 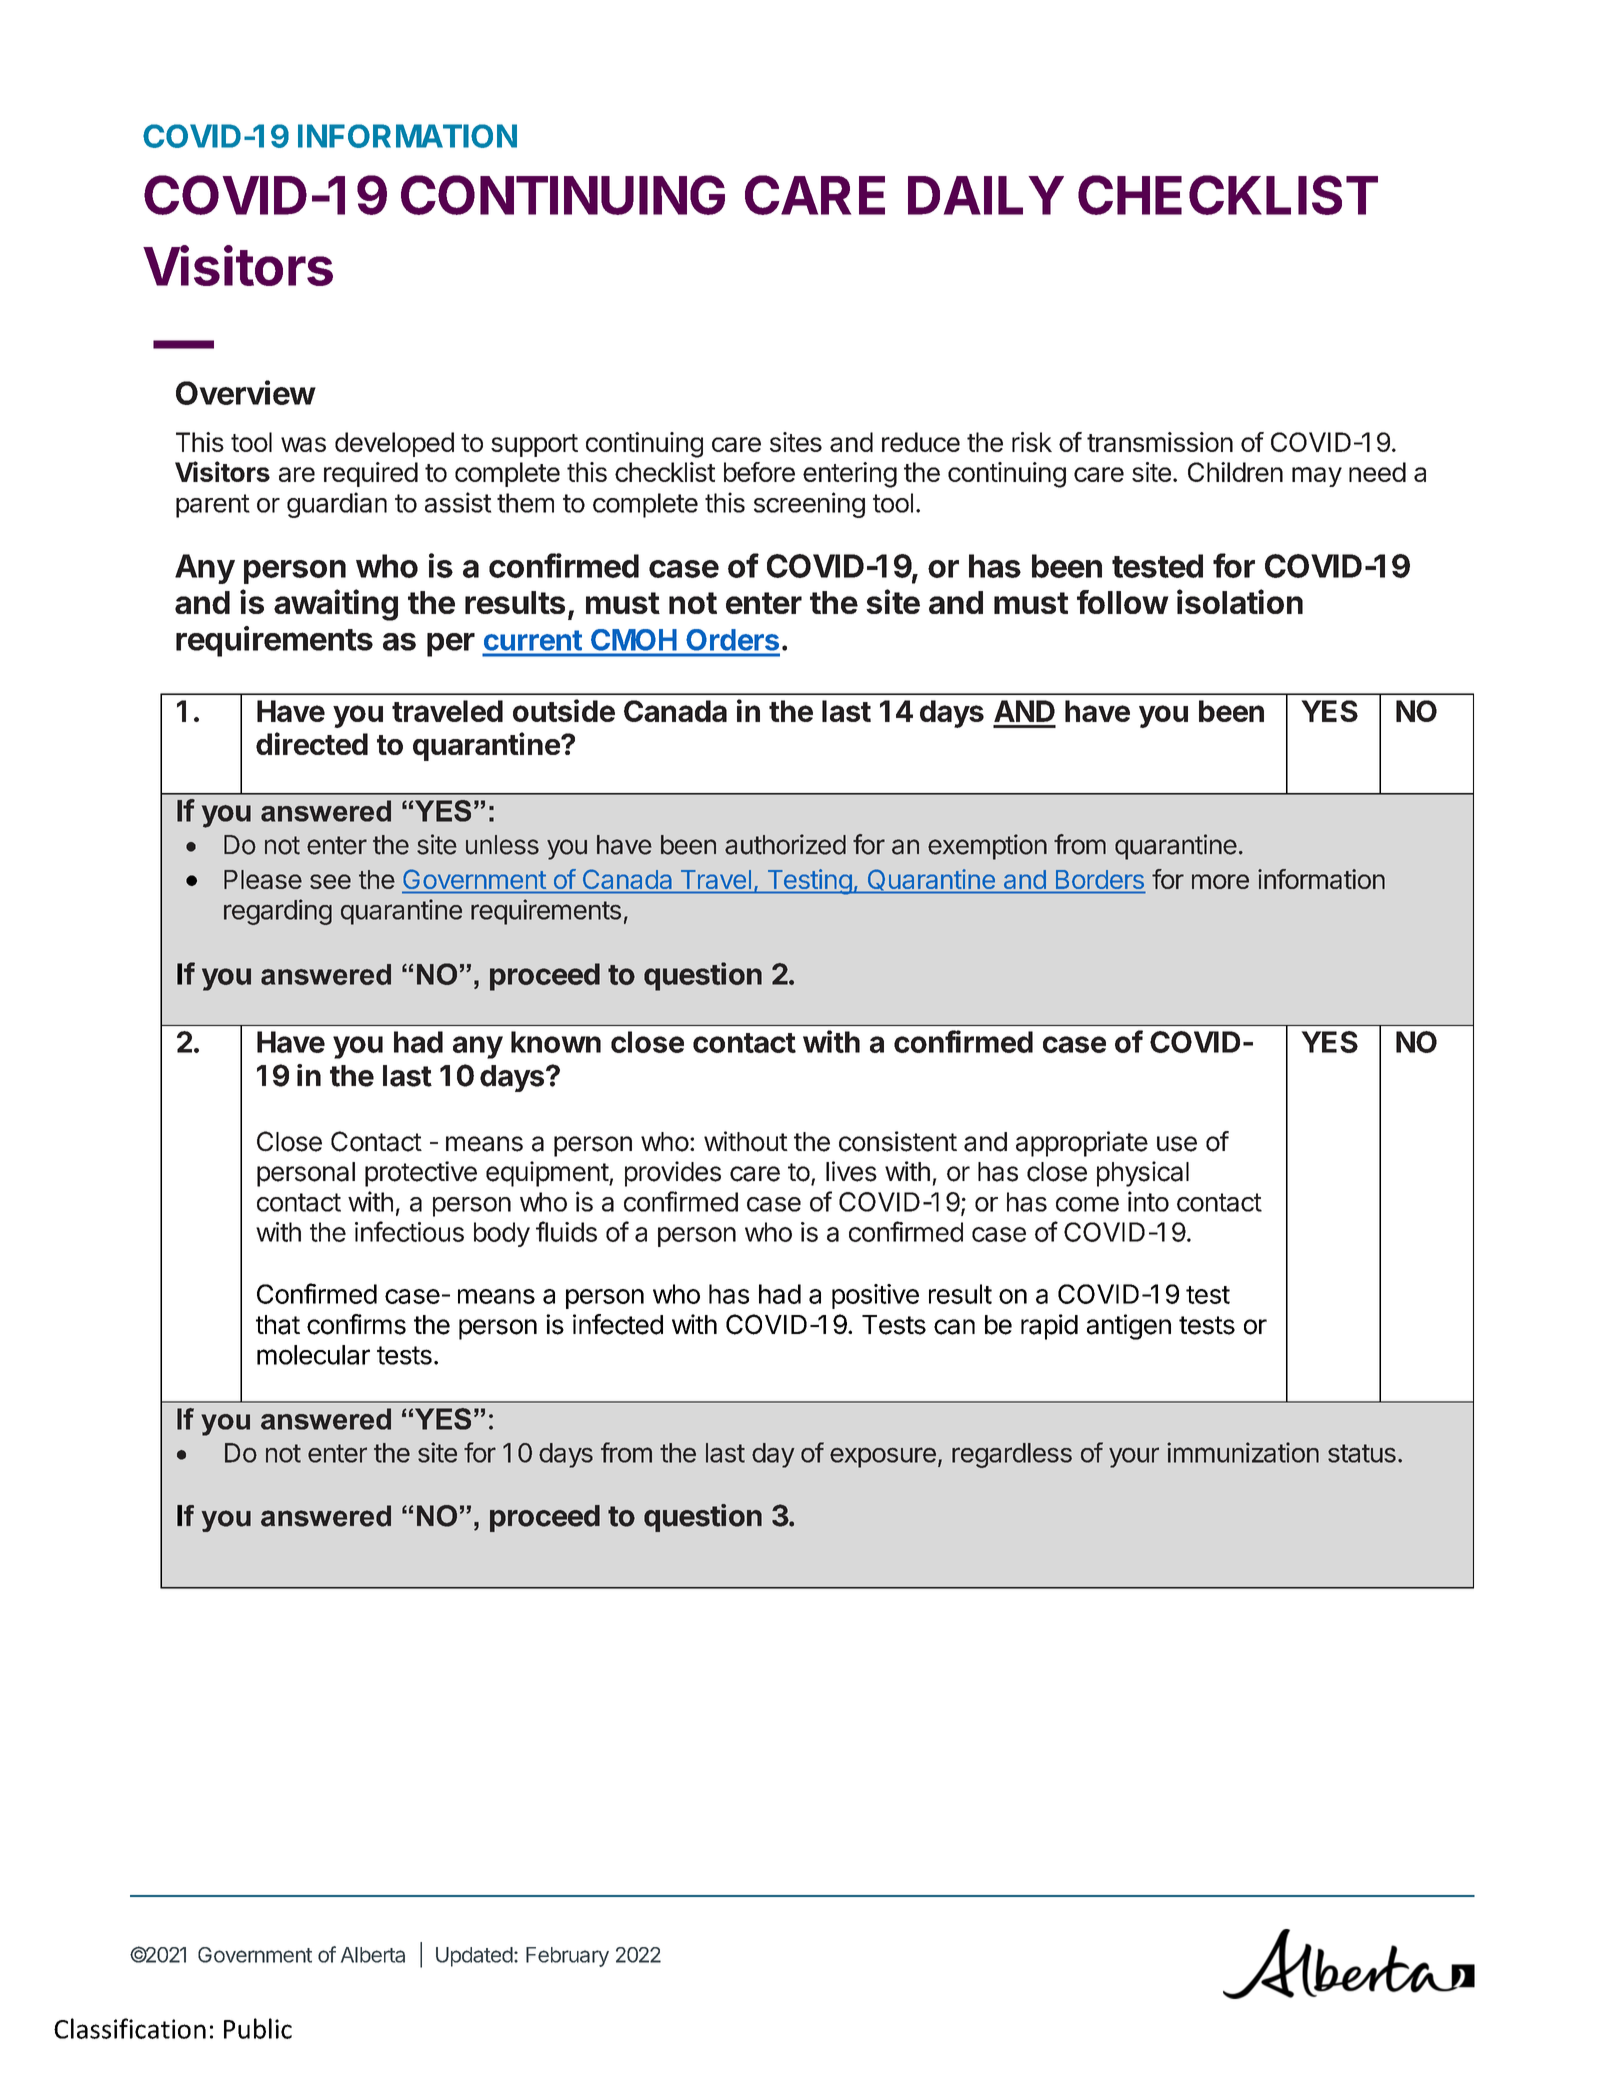 What do you see at coordinates (246, 392) in the image?
I see `Overview` at bounding box center [246, 392].
